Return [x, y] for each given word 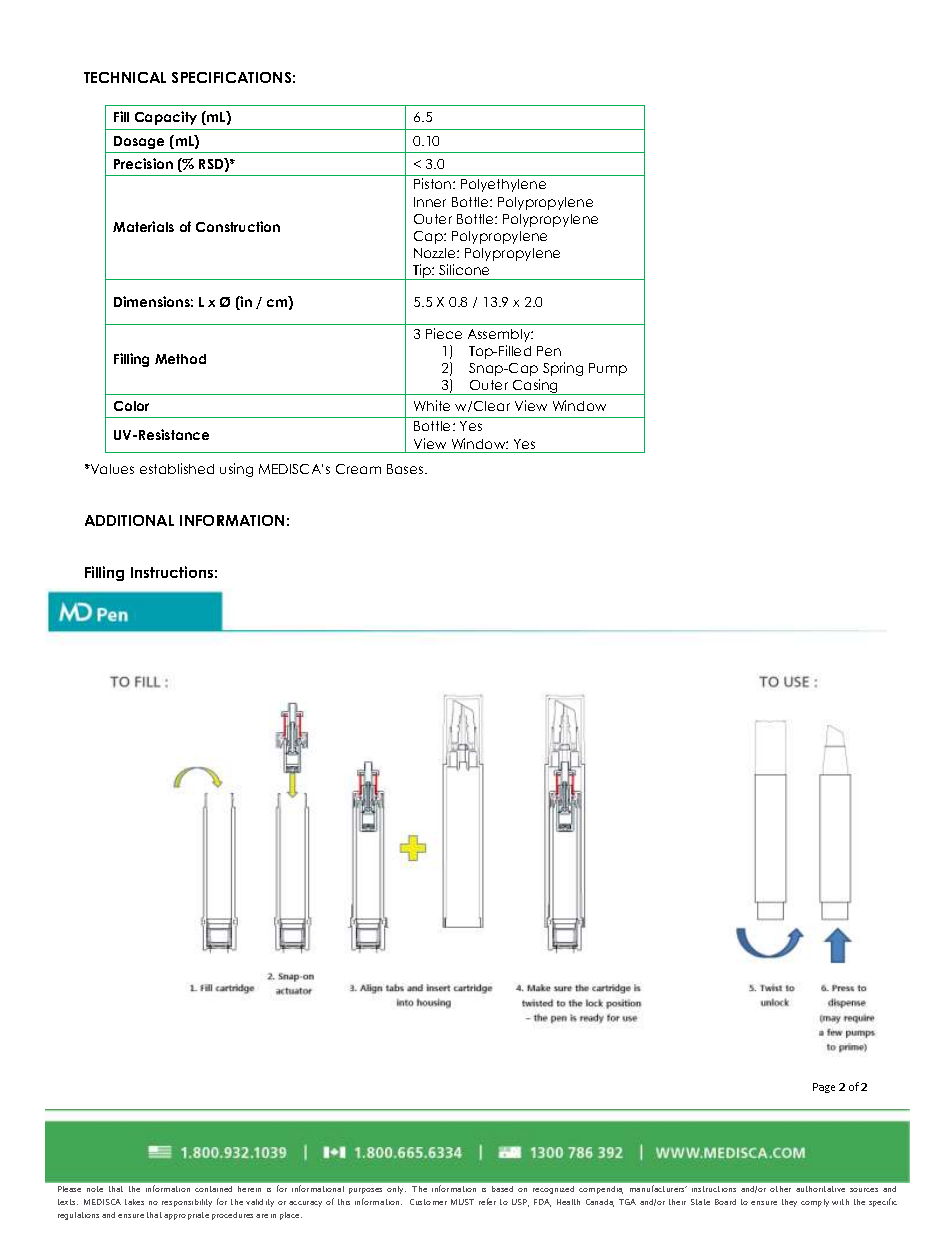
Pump [608, 369]
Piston [434, 183]
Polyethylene [503, 185]
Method [180, 359]
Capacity [166, 118]
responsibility [187, 1203]
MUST [462, 1202]
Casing [535, 387]
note [95, 1189]
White [432, 405]
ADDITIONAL [129, 520]
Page [824, 1088]
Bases [406, 469]
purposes [365, 1191]
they [789, 1203]
